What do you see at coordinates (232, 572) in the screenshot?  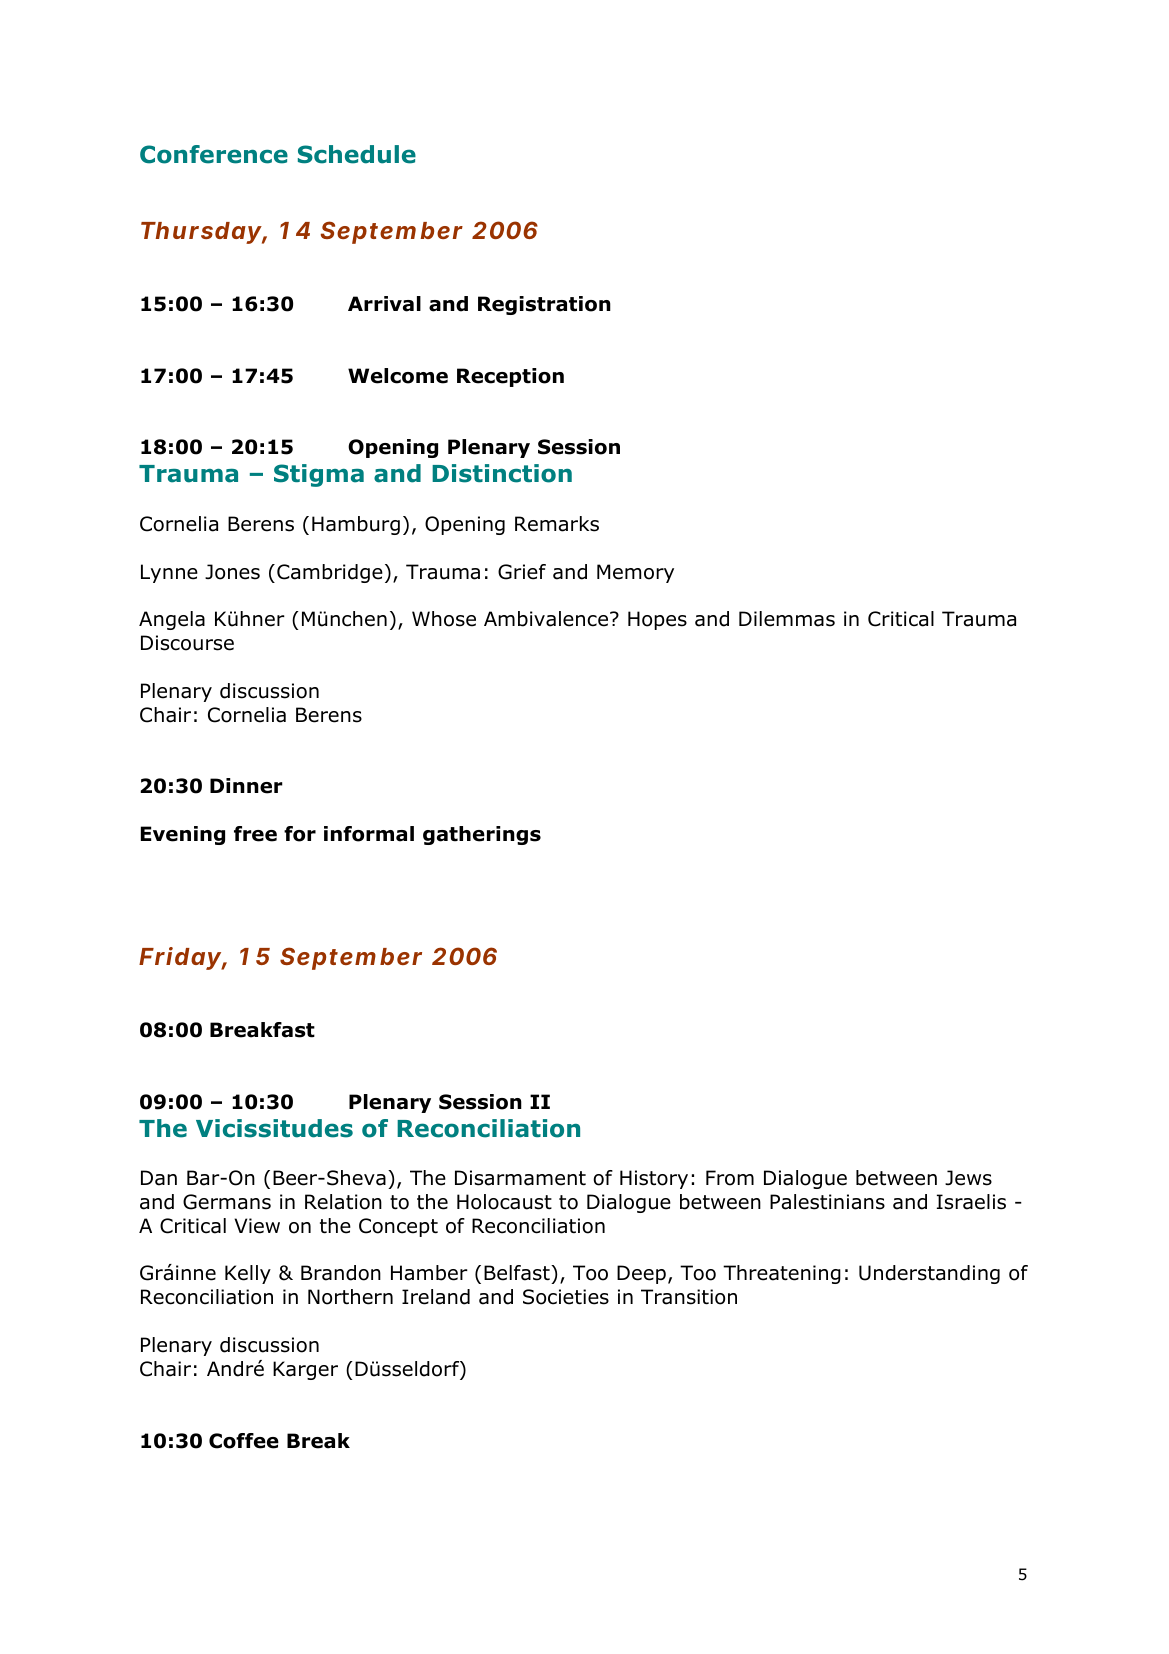 I see `Jones` at bounding box center [232, 572].
